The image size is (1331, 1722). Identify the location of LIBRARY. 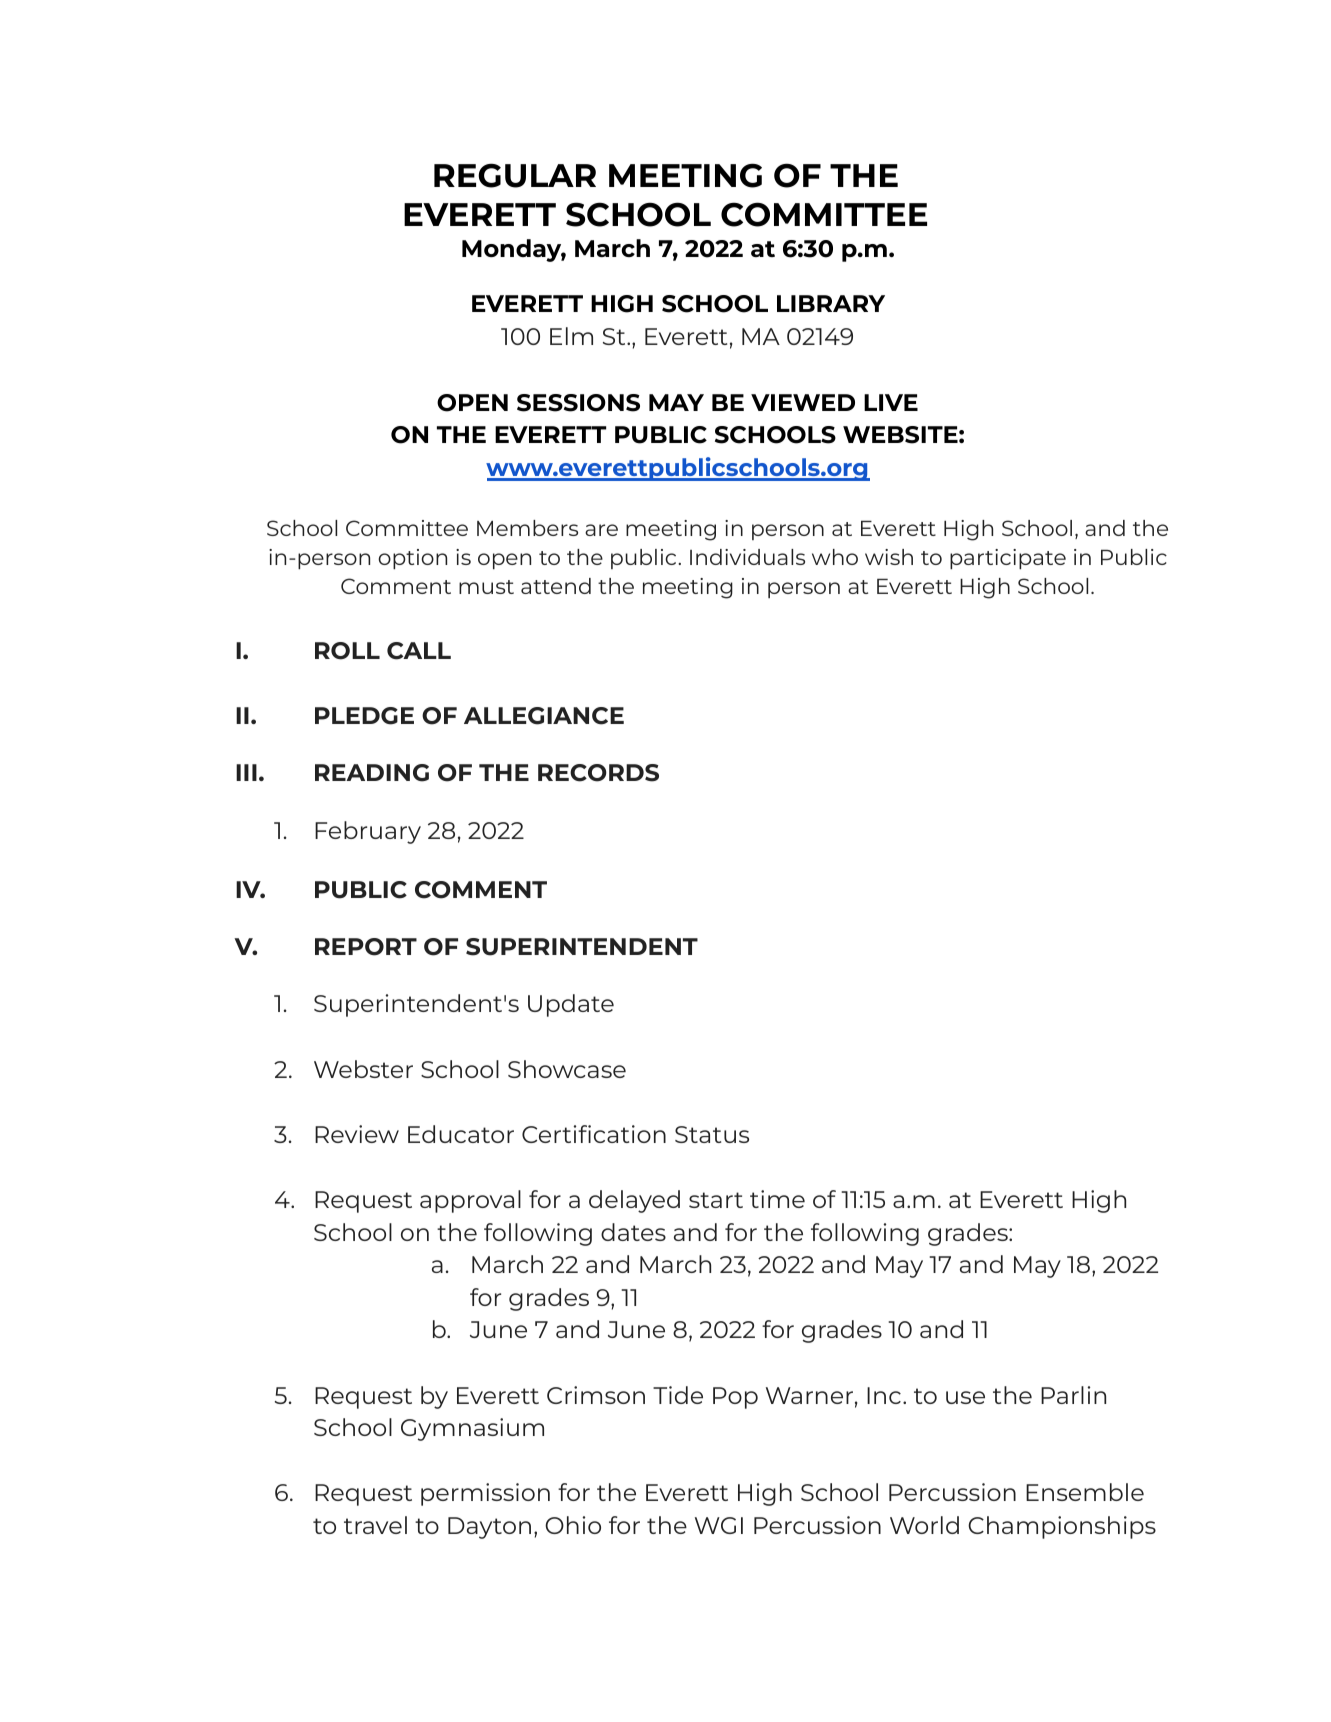
(831, 303).
